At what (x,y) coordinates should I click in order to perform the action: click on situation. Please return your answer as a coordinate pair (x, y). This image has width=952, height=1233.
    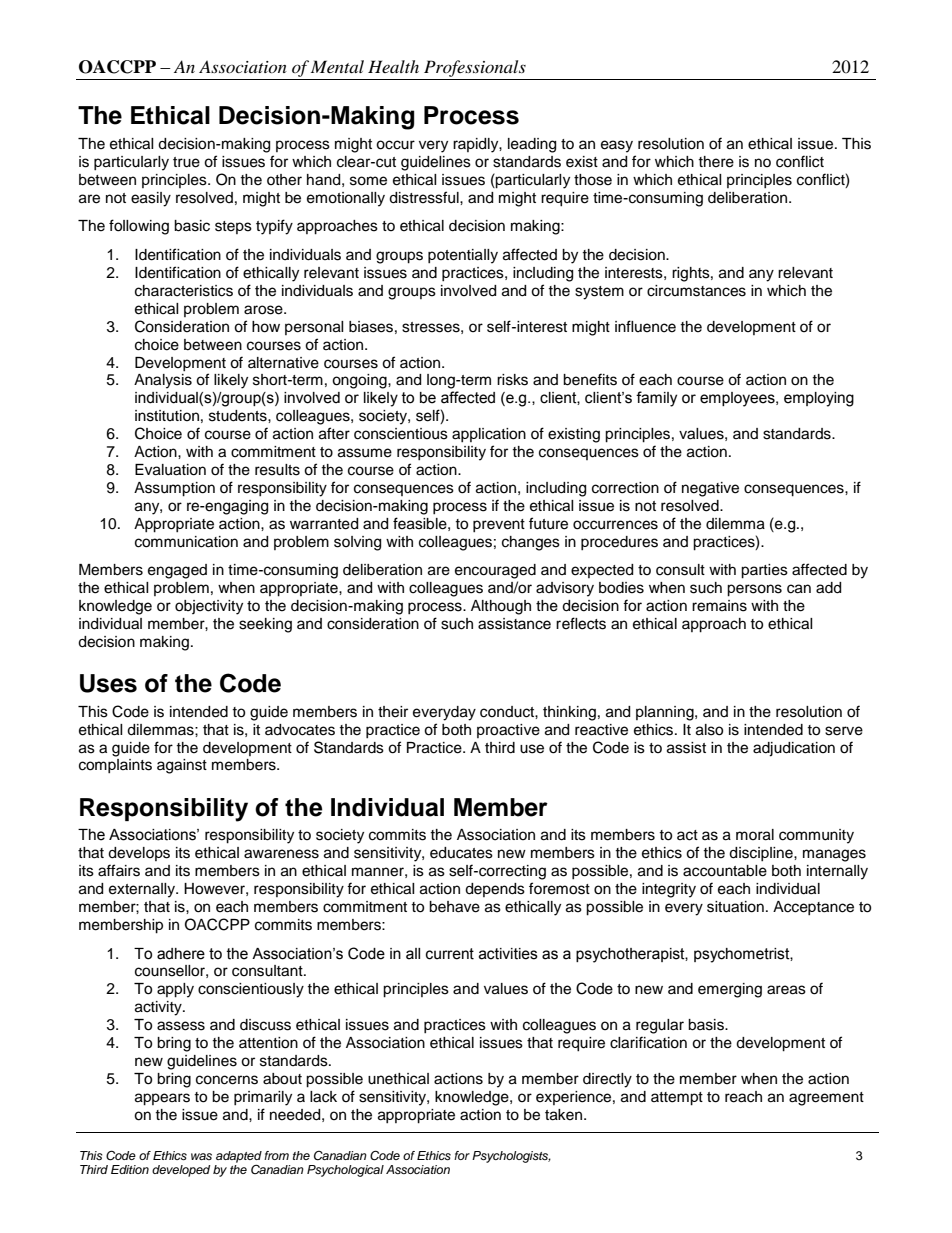
    Looking at the image, I should click on (735, 907).
